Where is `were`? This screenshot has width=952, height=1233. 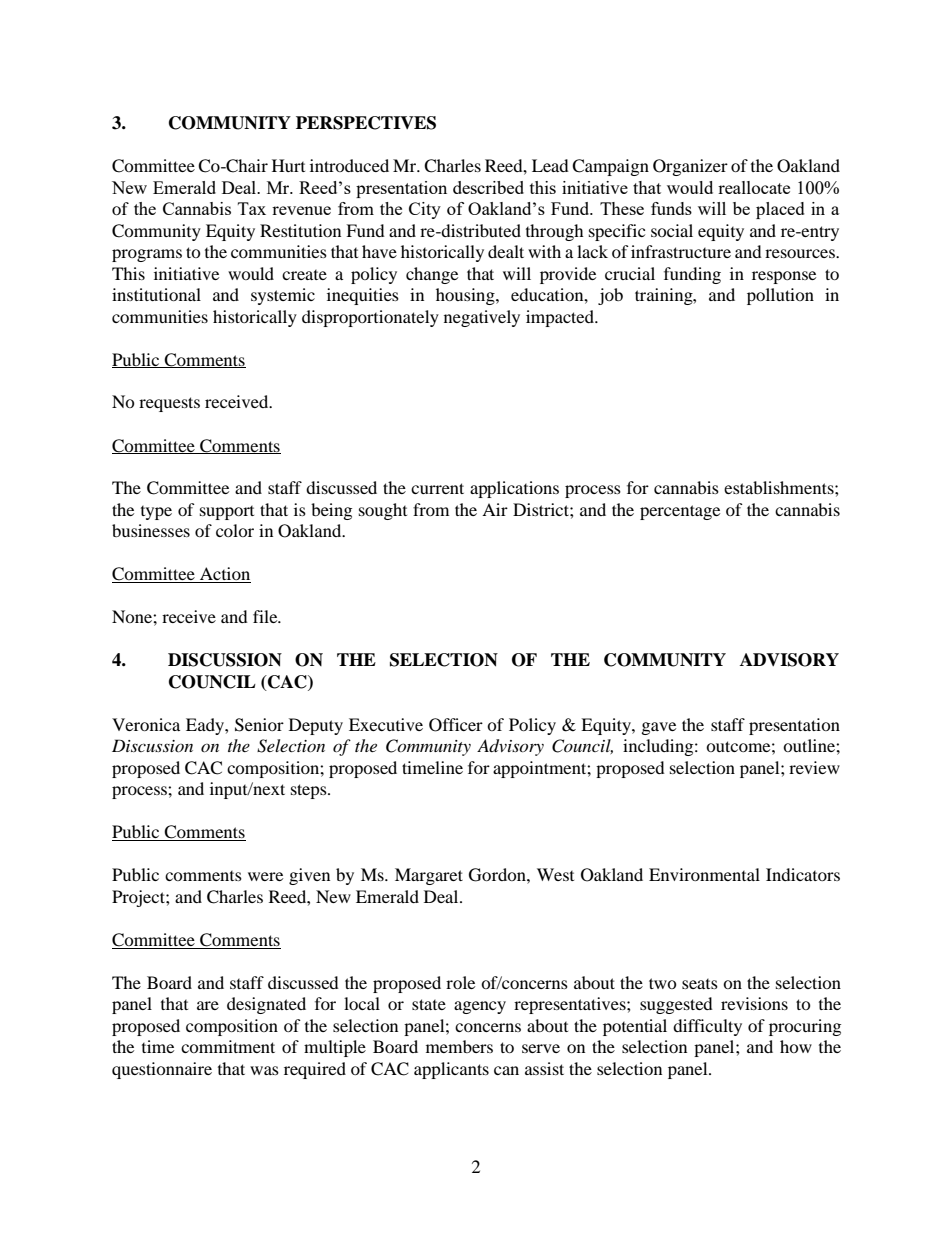
were is located at coordinates (265, 876).
